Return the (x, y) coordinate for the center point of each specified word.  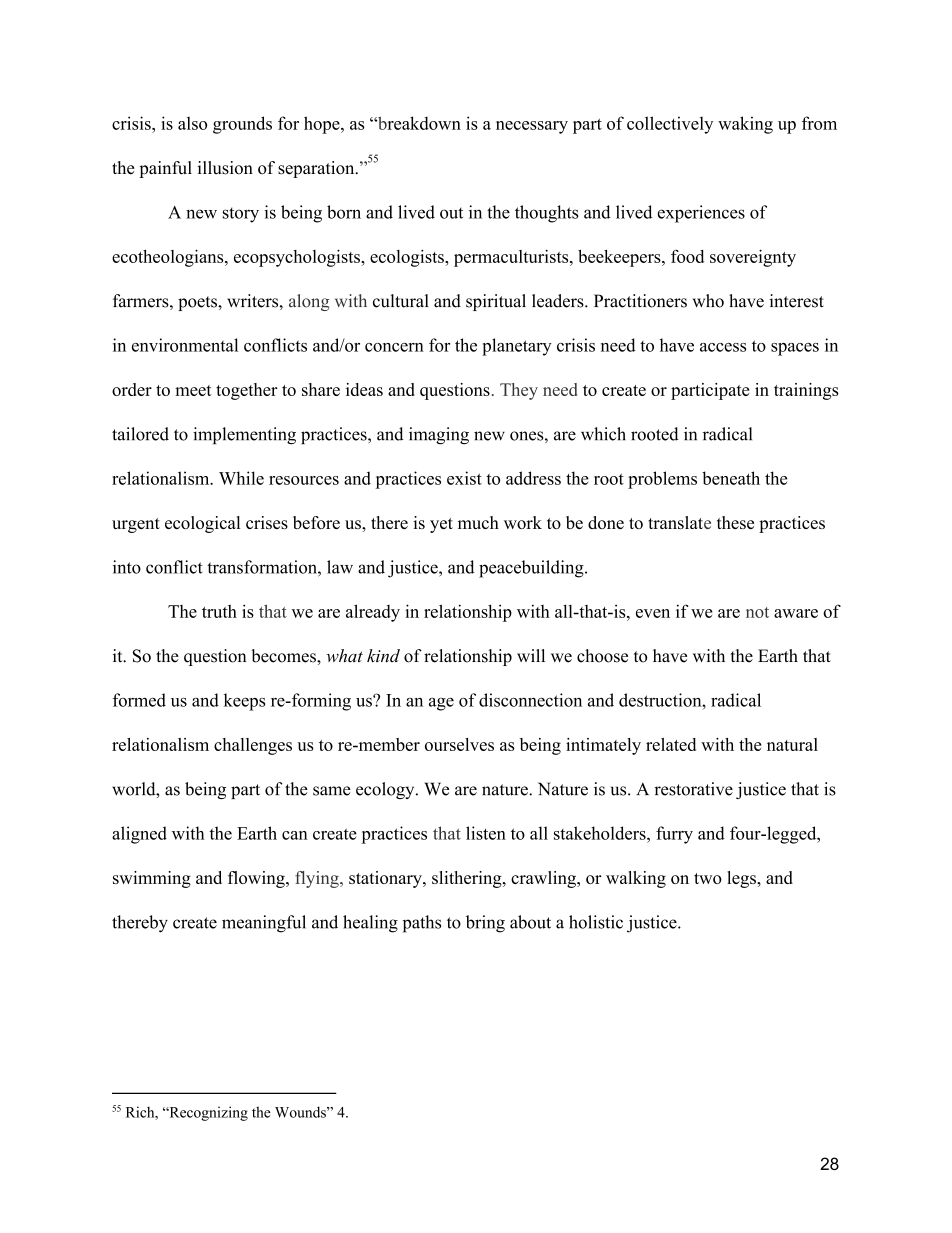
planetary (517, 347)
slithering (468, 879)
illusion (225, 168)
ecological (202, 524)
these (735, 522)
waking (745, 125)
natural (792, 744)
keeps (244, 702)
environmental (185, 345)
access (723, 347)
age (441, 704)
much (478, 522)
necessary (532, 127)
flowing (257, 879)
